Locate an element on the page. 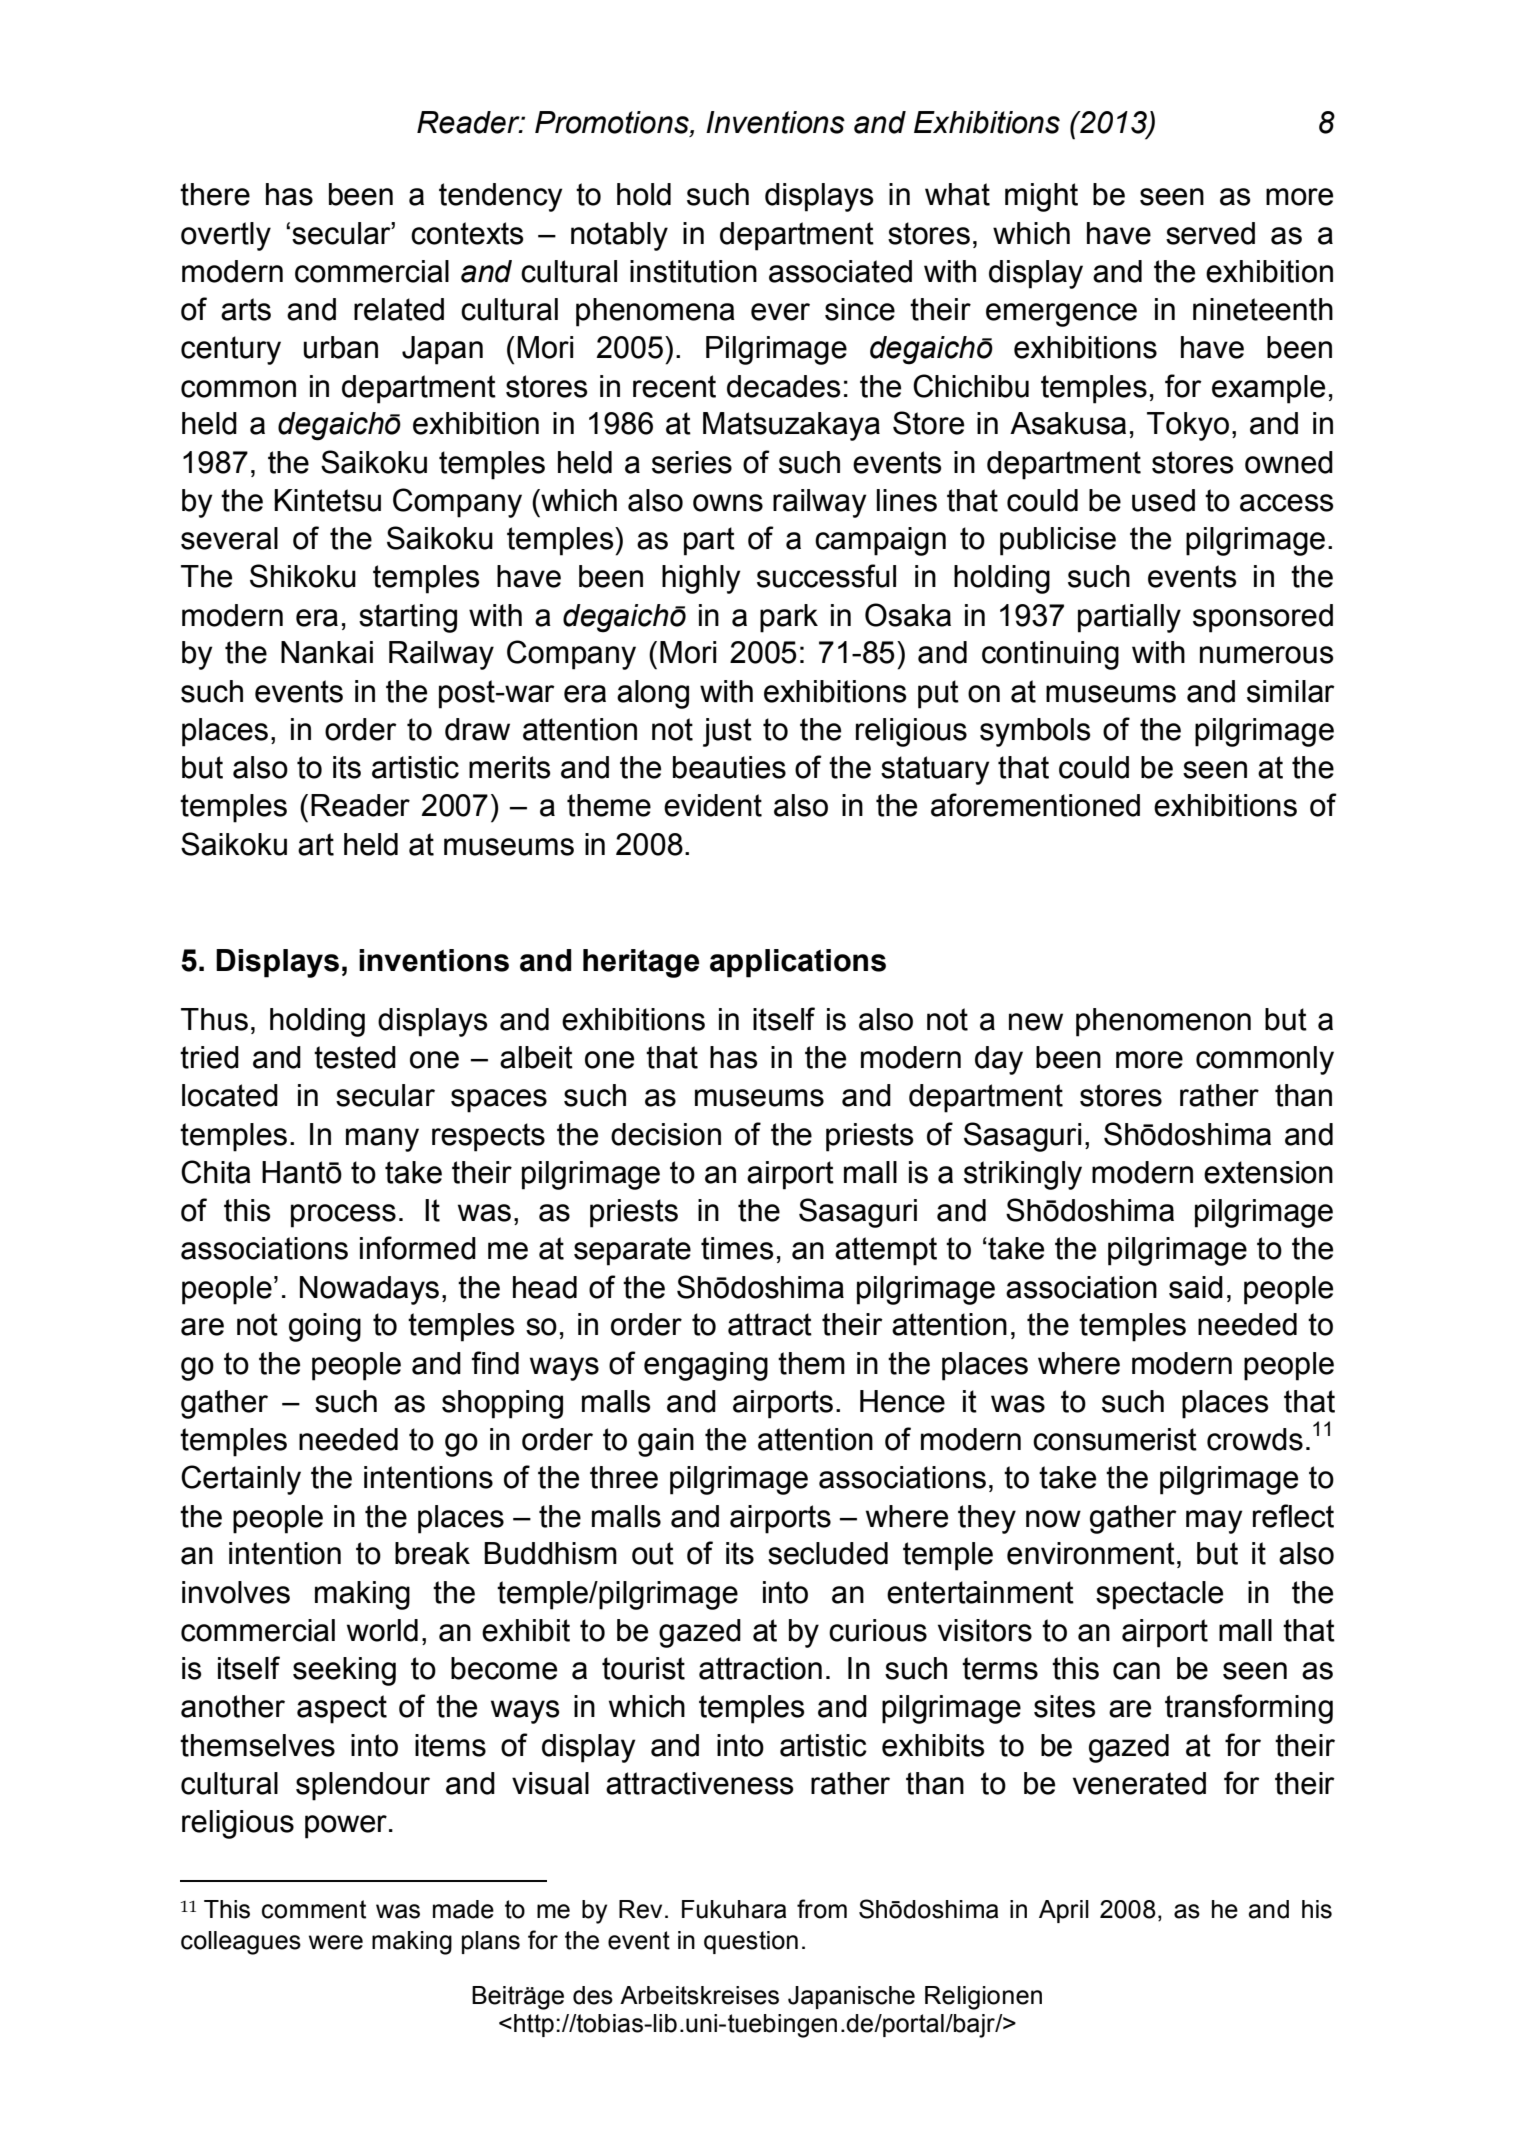 This document has width=1514, height=2143. institution is located at coordinates (693, 271).
